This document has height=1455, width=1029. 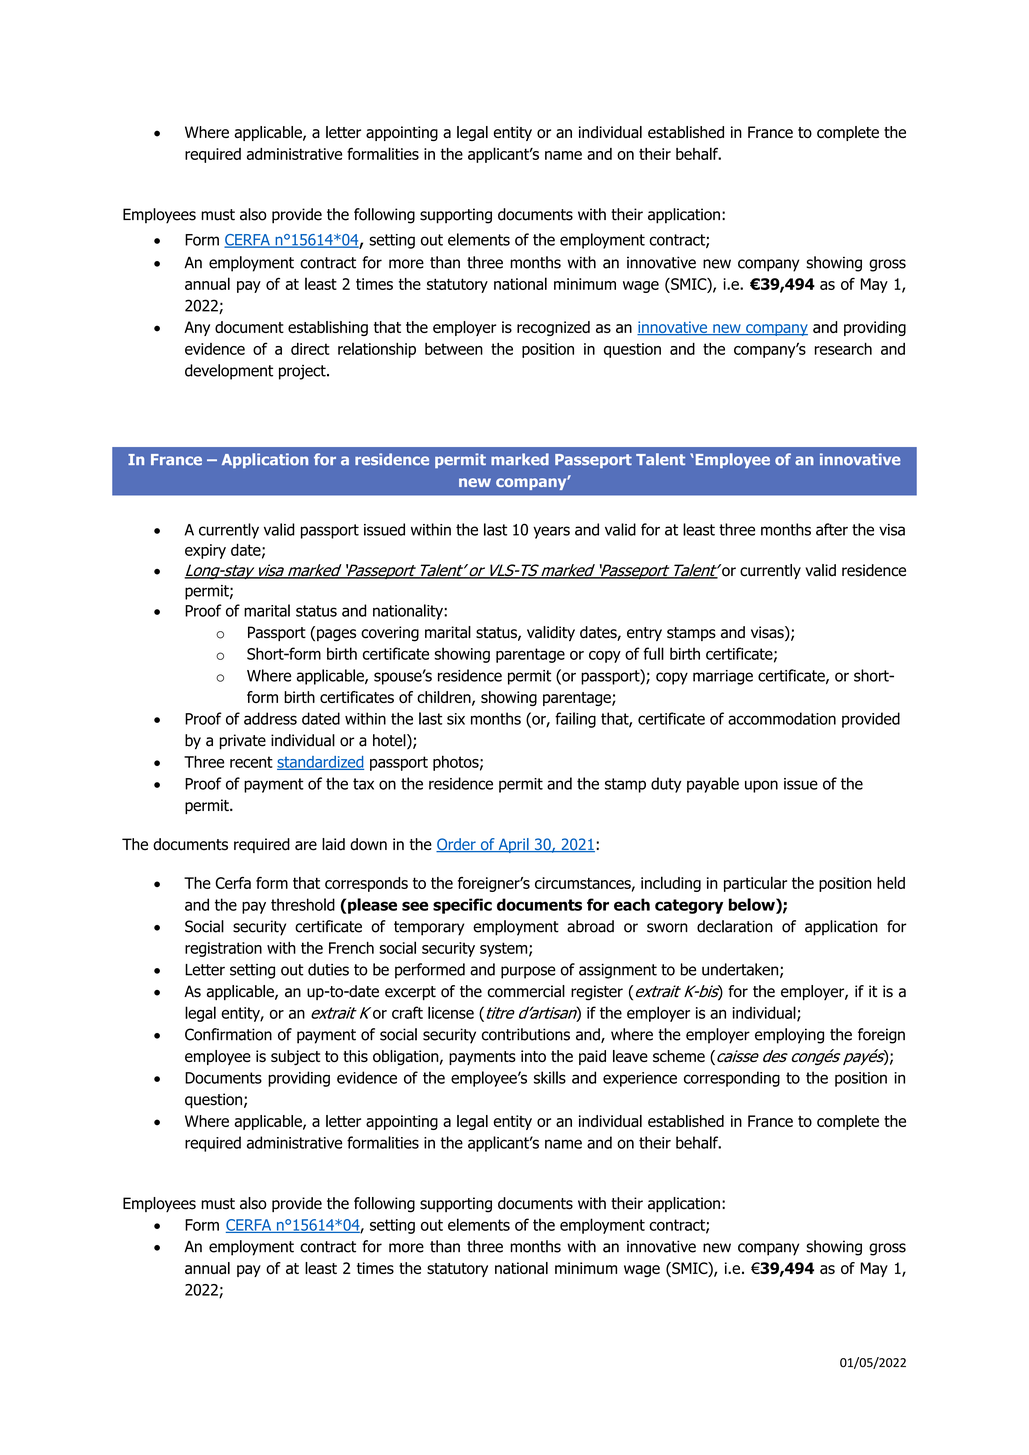 What do you see at coordinates (310, 349) in the document?
I see `direct` at bounding box center [310, 349].
